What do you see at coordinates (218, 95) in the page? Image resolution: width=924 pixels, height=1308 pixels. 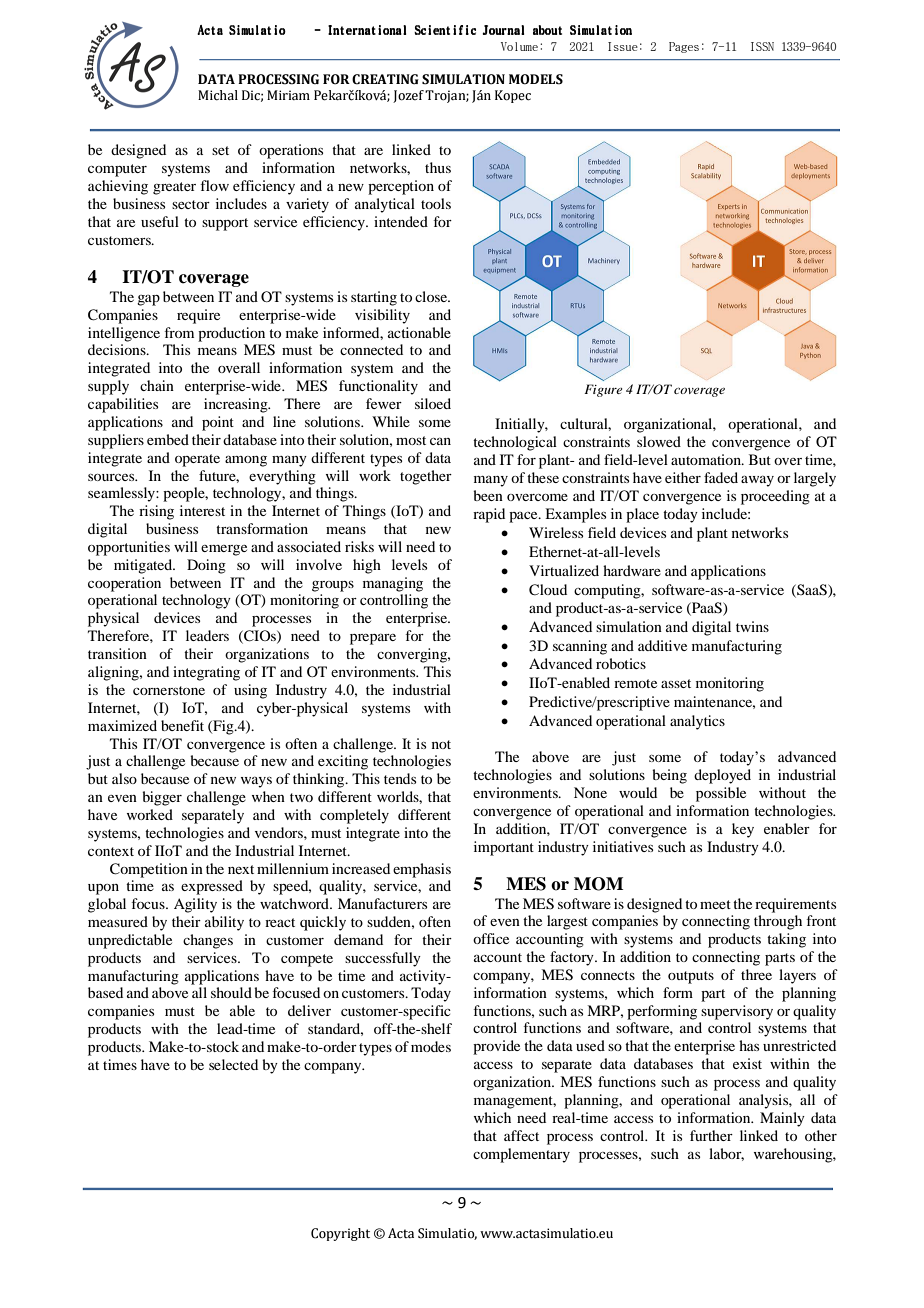 I see `Michal` at bounding box center [218, 95].
